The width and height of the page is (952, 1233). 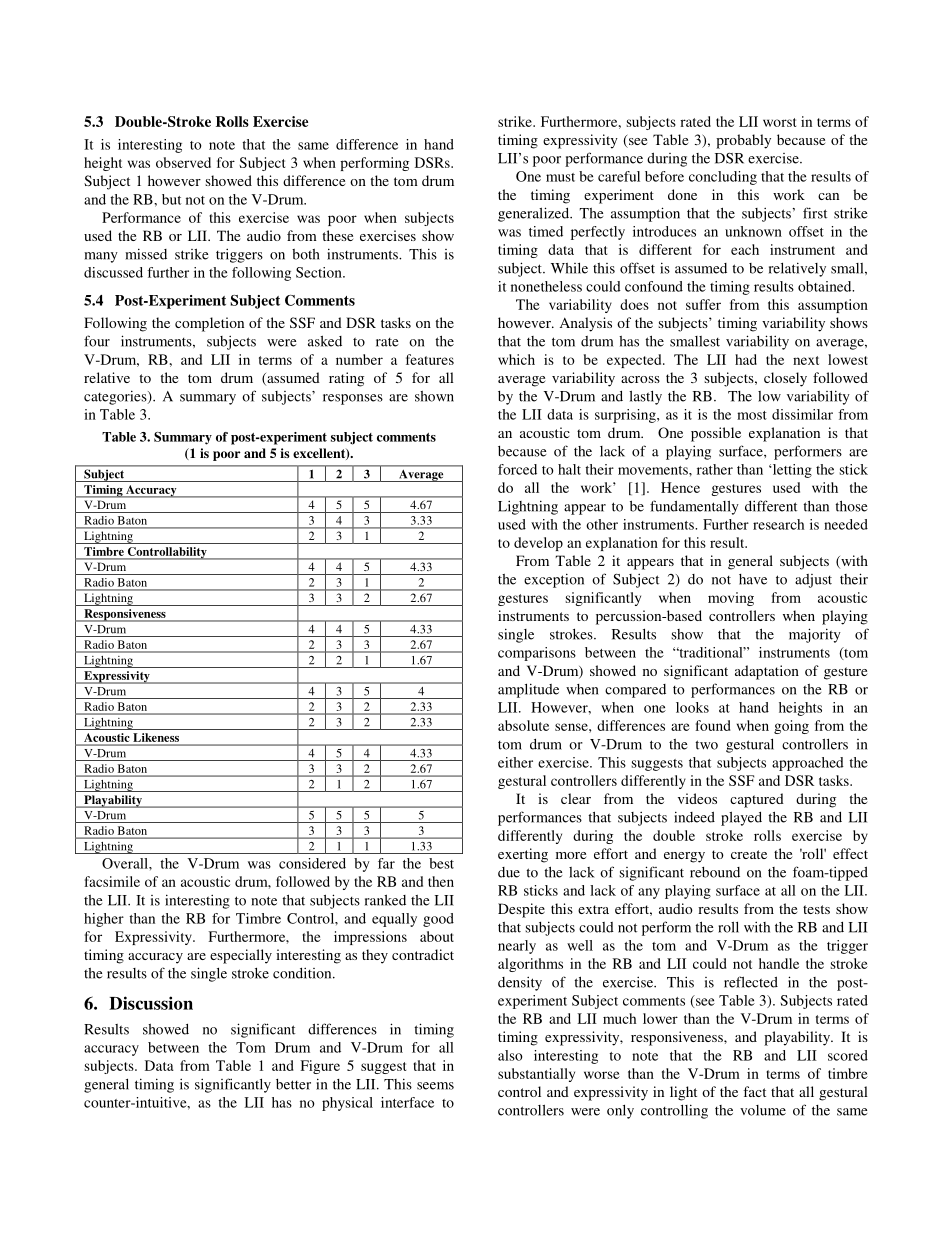 What do you see at coordinates (554, 580) in the page?
I see `exception` at bounding box center [554, 580].
